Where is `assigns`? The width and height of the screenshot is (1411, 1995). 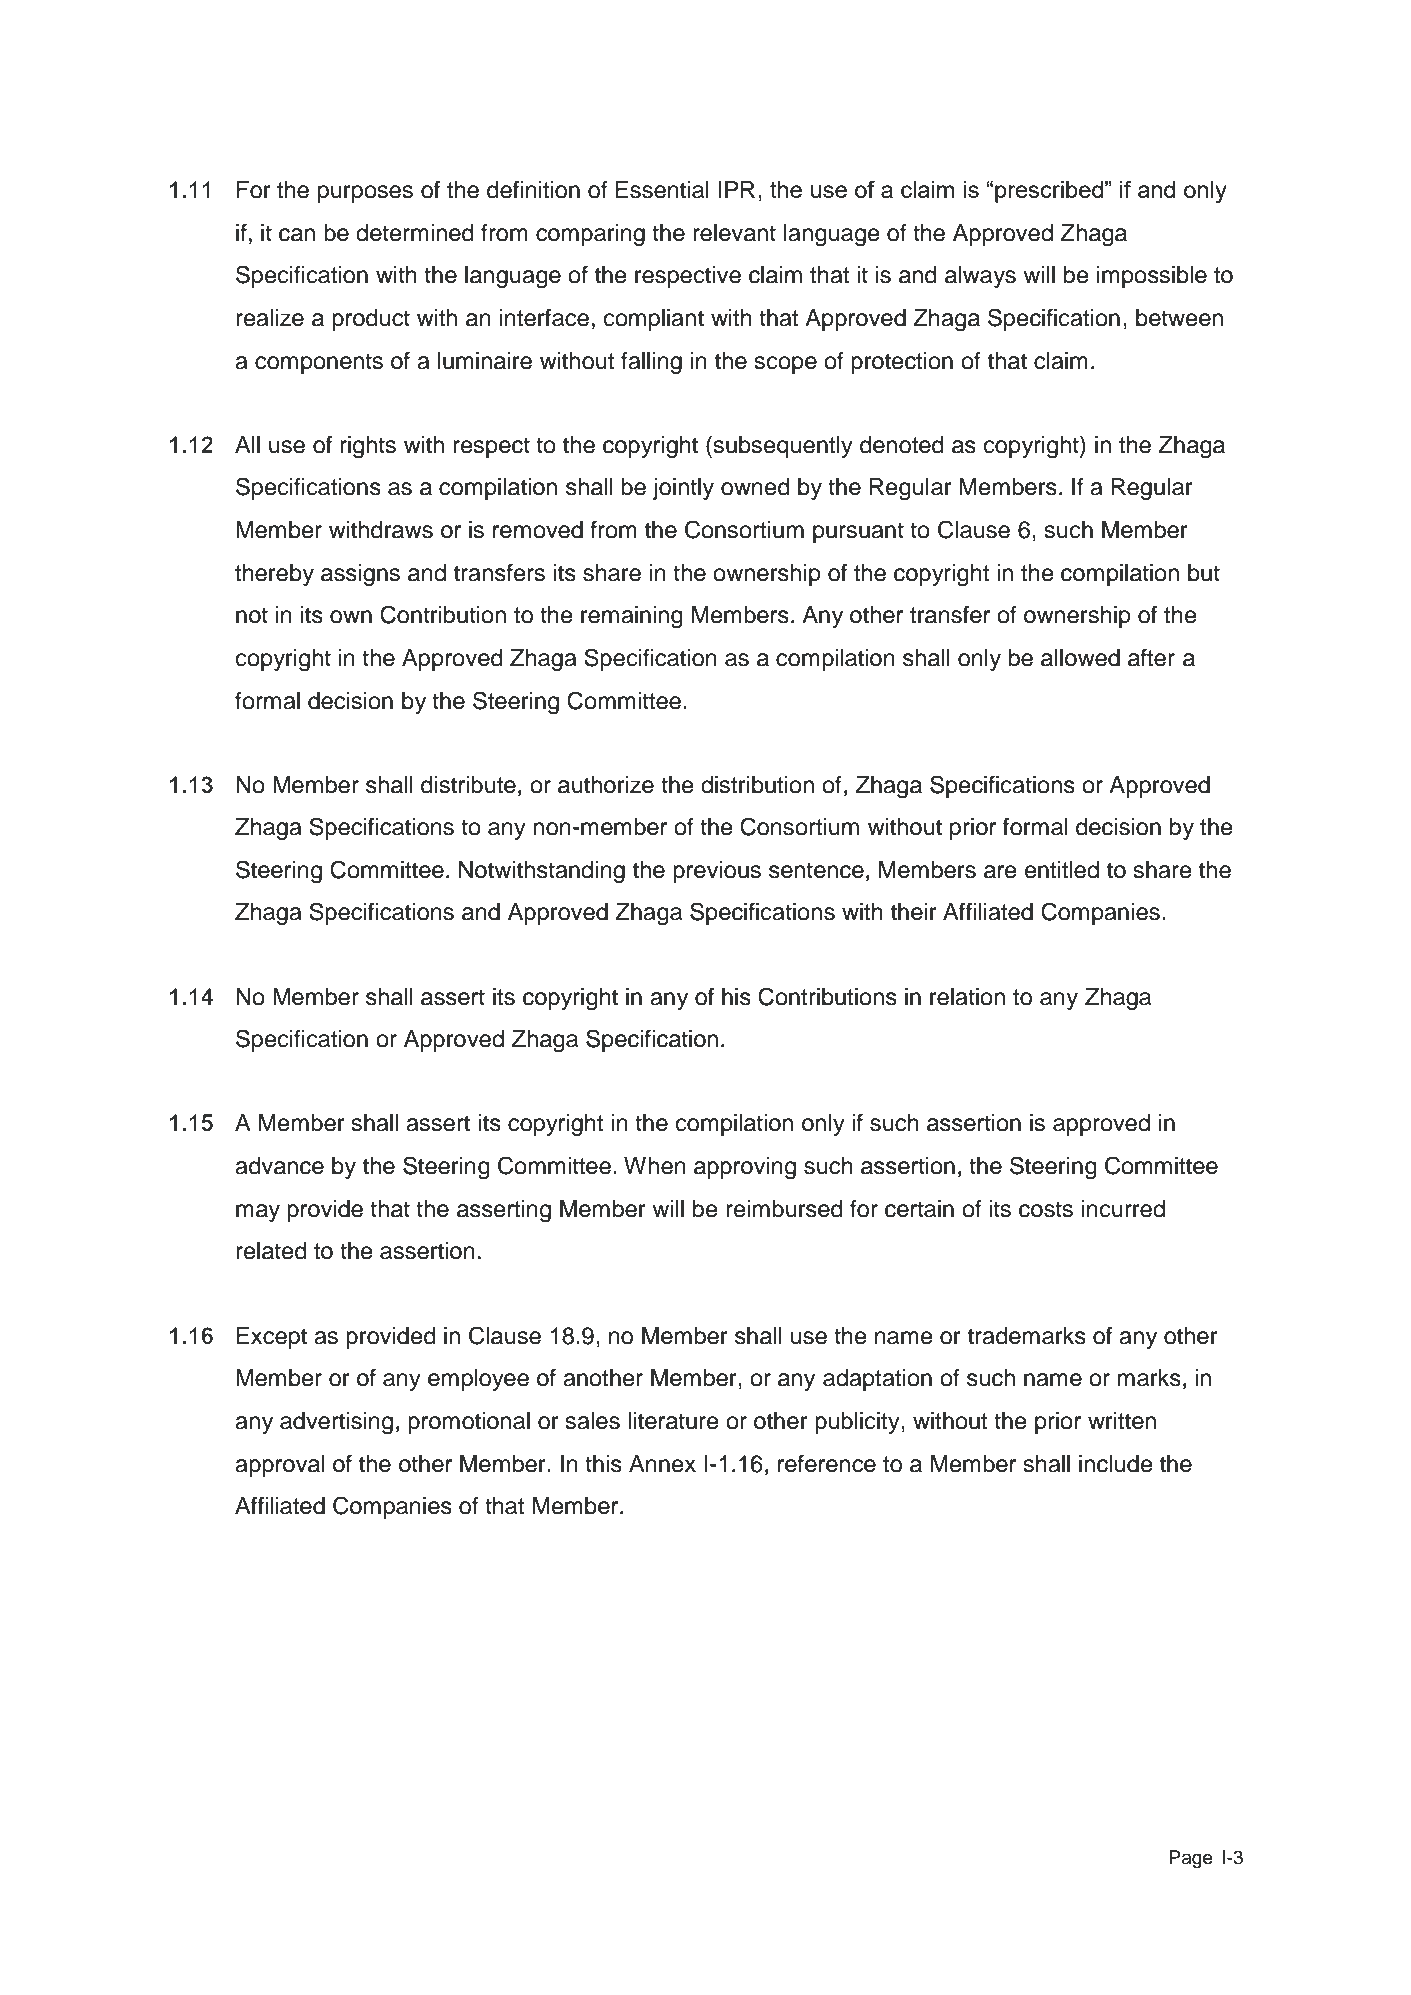
assigns is located at coordinates (360, 575).
